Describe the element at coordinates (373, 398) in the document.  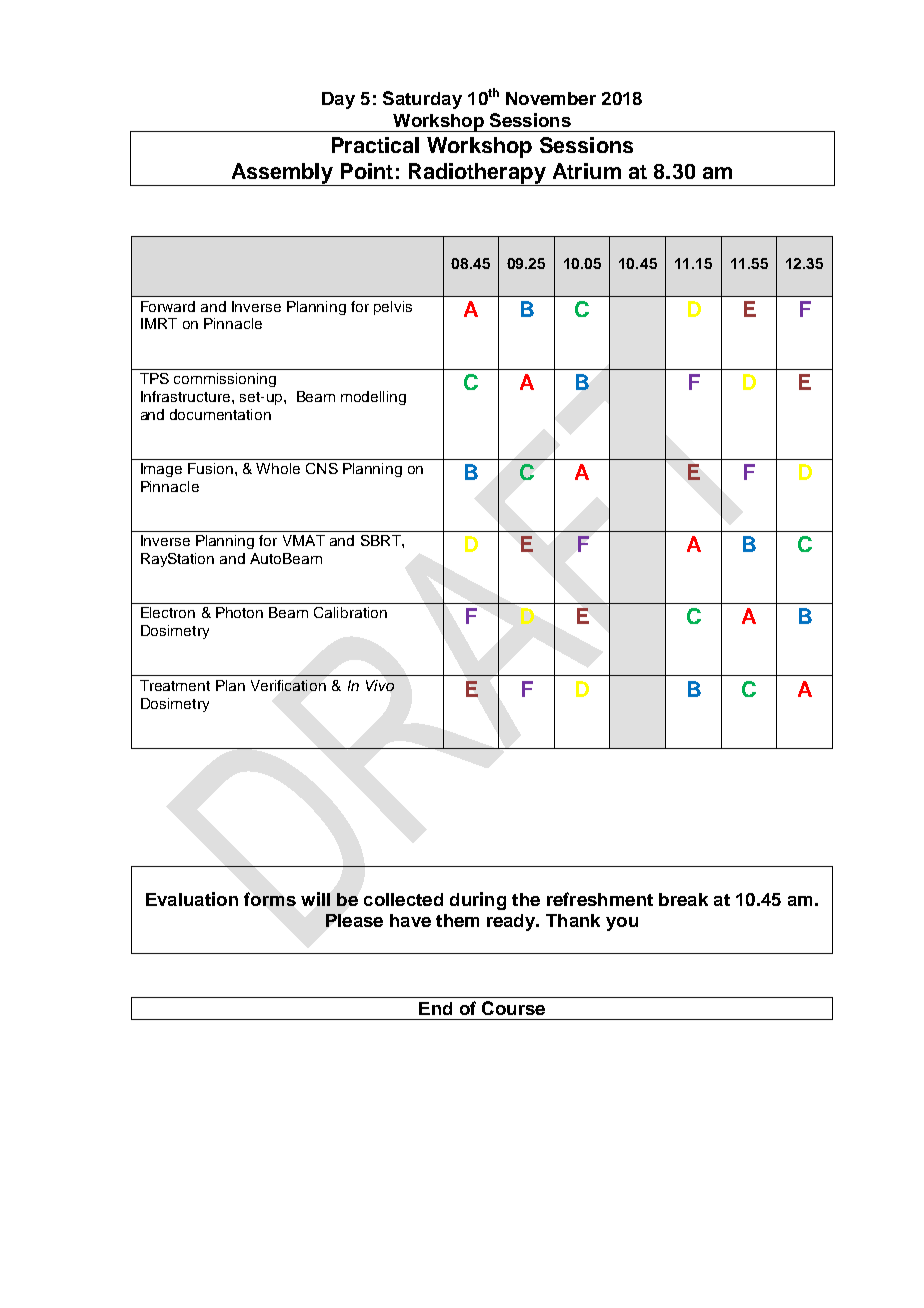
I see `modelling` at that location.
